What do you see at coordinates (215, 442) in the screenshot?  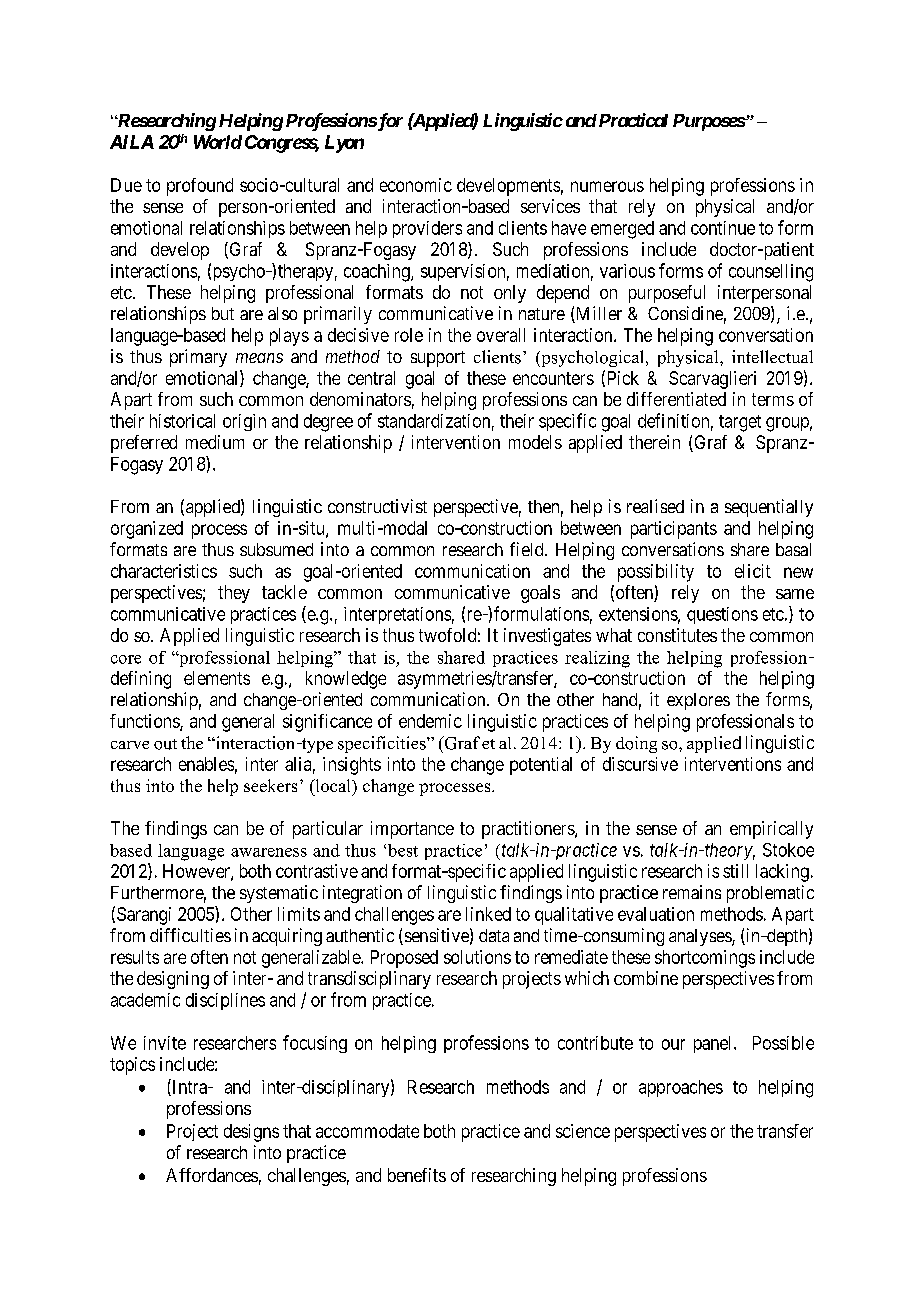 I see `medium` at bounding box center [215, 442].
